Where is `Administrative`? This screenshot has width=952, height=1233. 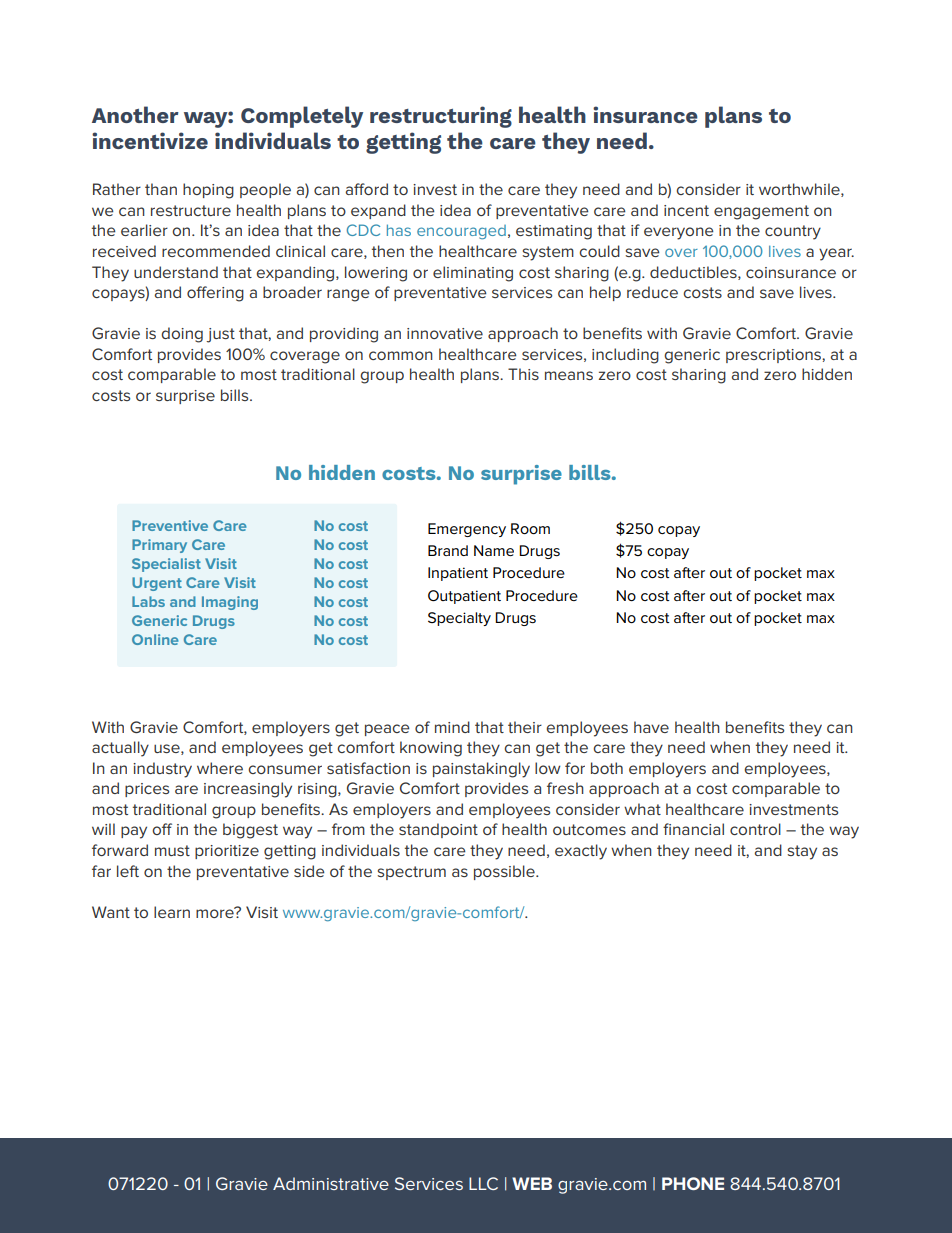 Administrative is located at coordinates (331, 1183).
